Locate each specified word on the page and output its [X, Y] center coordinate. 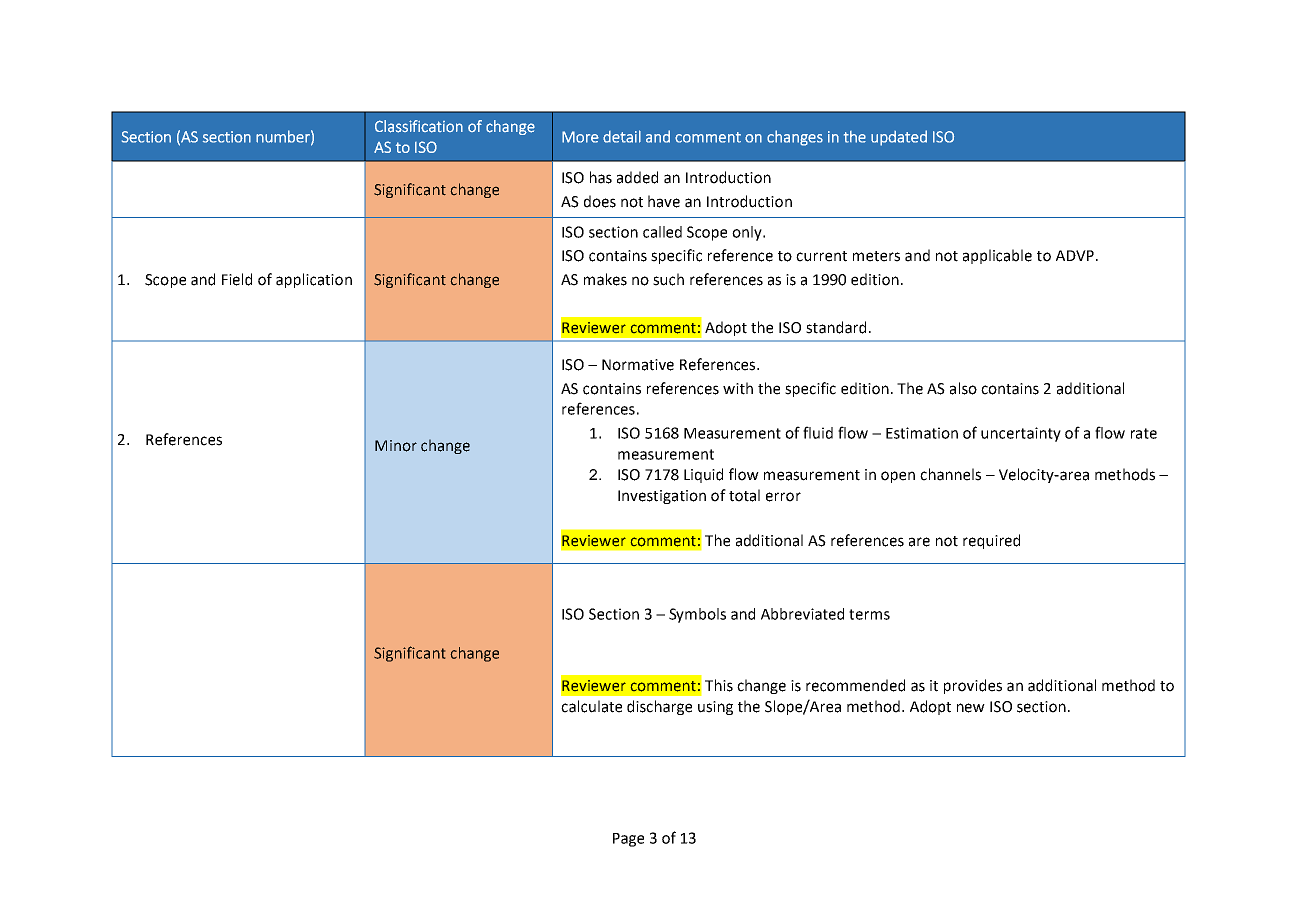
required [991, 541]
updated [899, 138]
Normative [638, 365]
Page [628, 840]
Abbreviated [802, 614]
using [715, 708]
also [963, 388]
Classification [419, 126]
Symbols [697, 615]
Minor [396, 446]
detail [622, 136]
